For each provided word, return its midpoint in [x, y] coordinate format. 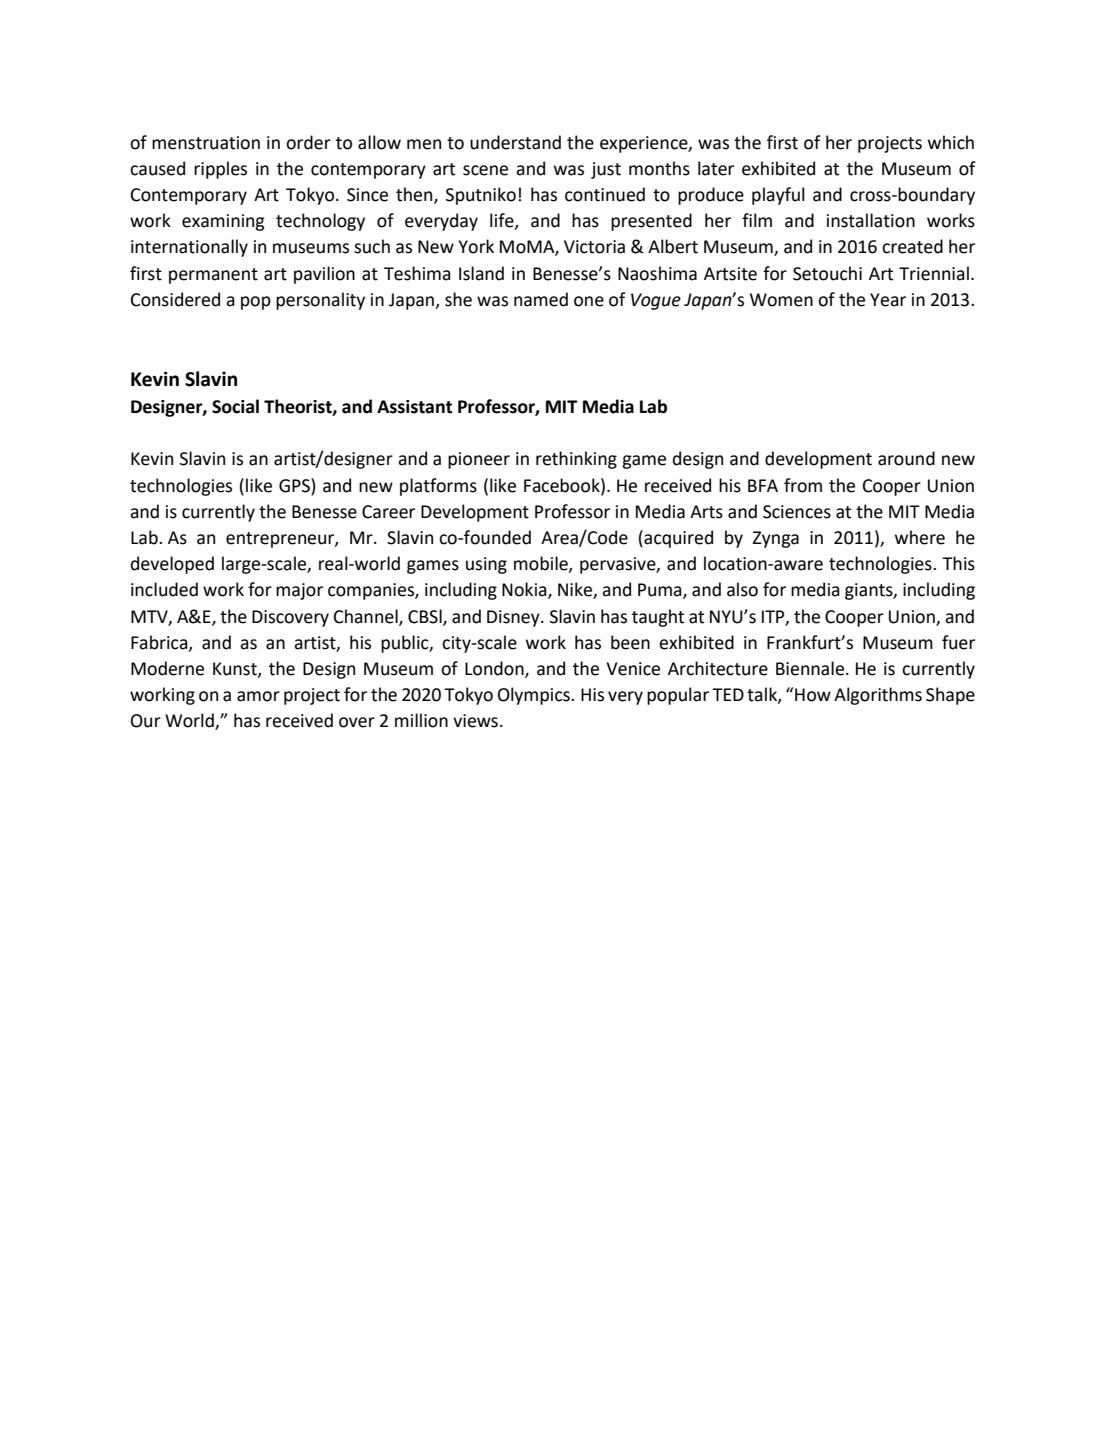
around [906, 458]
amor [258, 696]
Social [235, 406]
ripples [220, 170]
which [951, 142]
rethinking [576, 460]
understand [515, 142]
